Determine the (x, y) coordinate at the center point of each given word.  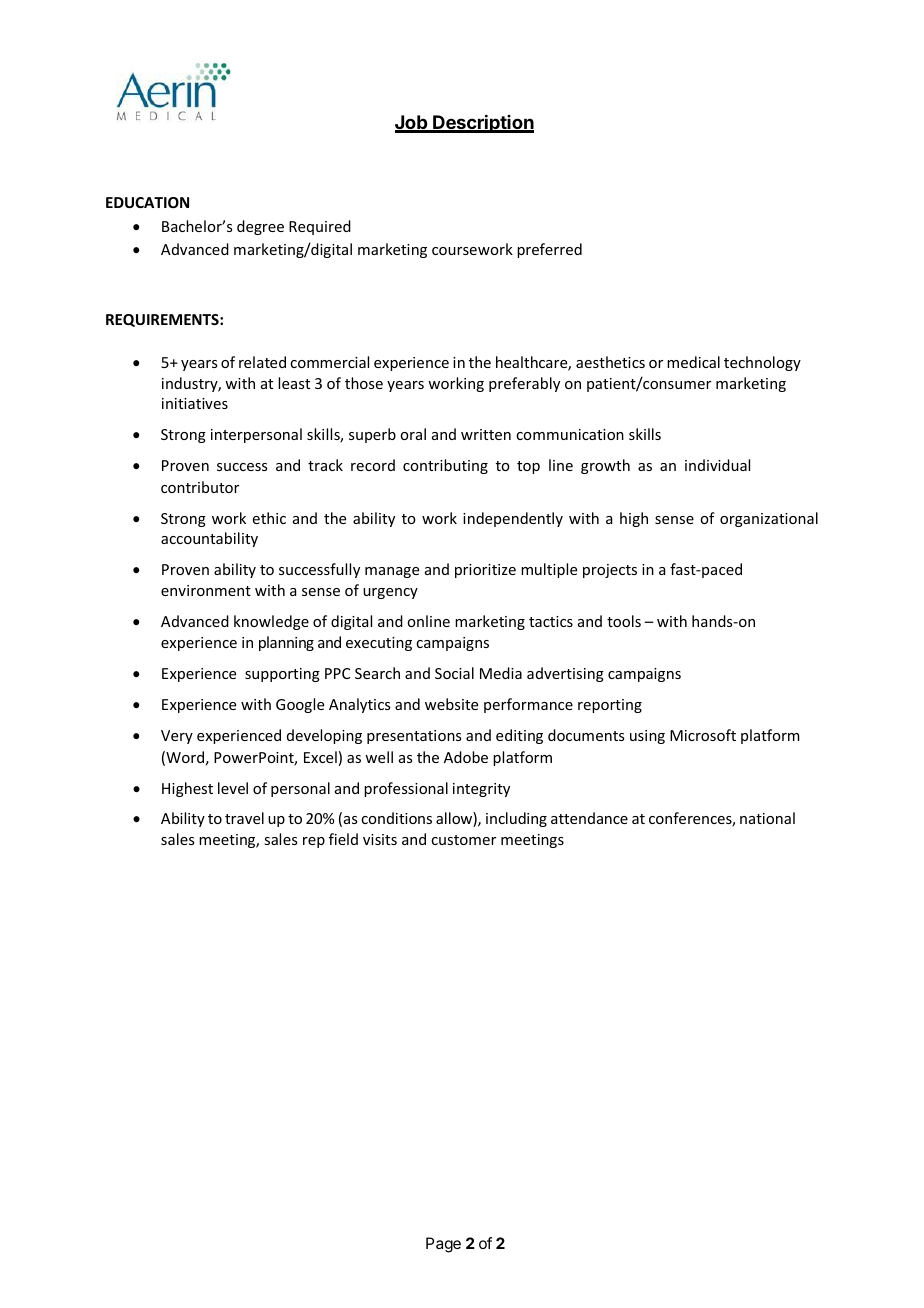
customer (463, 840)
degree (260, 227)
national (767, 818)
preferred (549, 250)
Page (443, 1245)
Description (482, 124)
